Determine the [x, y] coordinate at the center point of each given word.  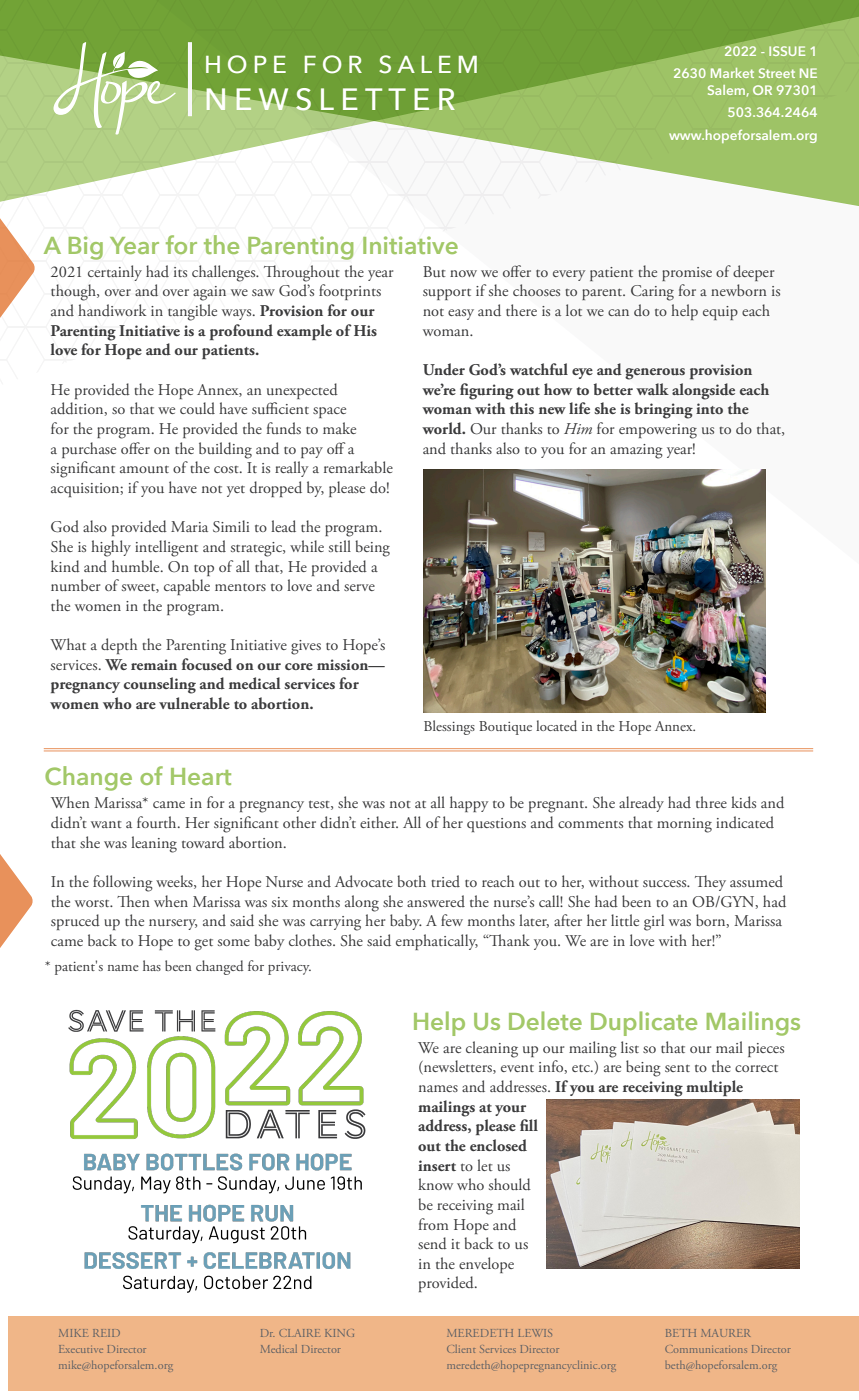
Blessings [449, 727]
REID [106, 1333]
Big [86, 248]
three [711, 802]
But [434, 271]
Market [732, 73]
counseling [160, 685]
